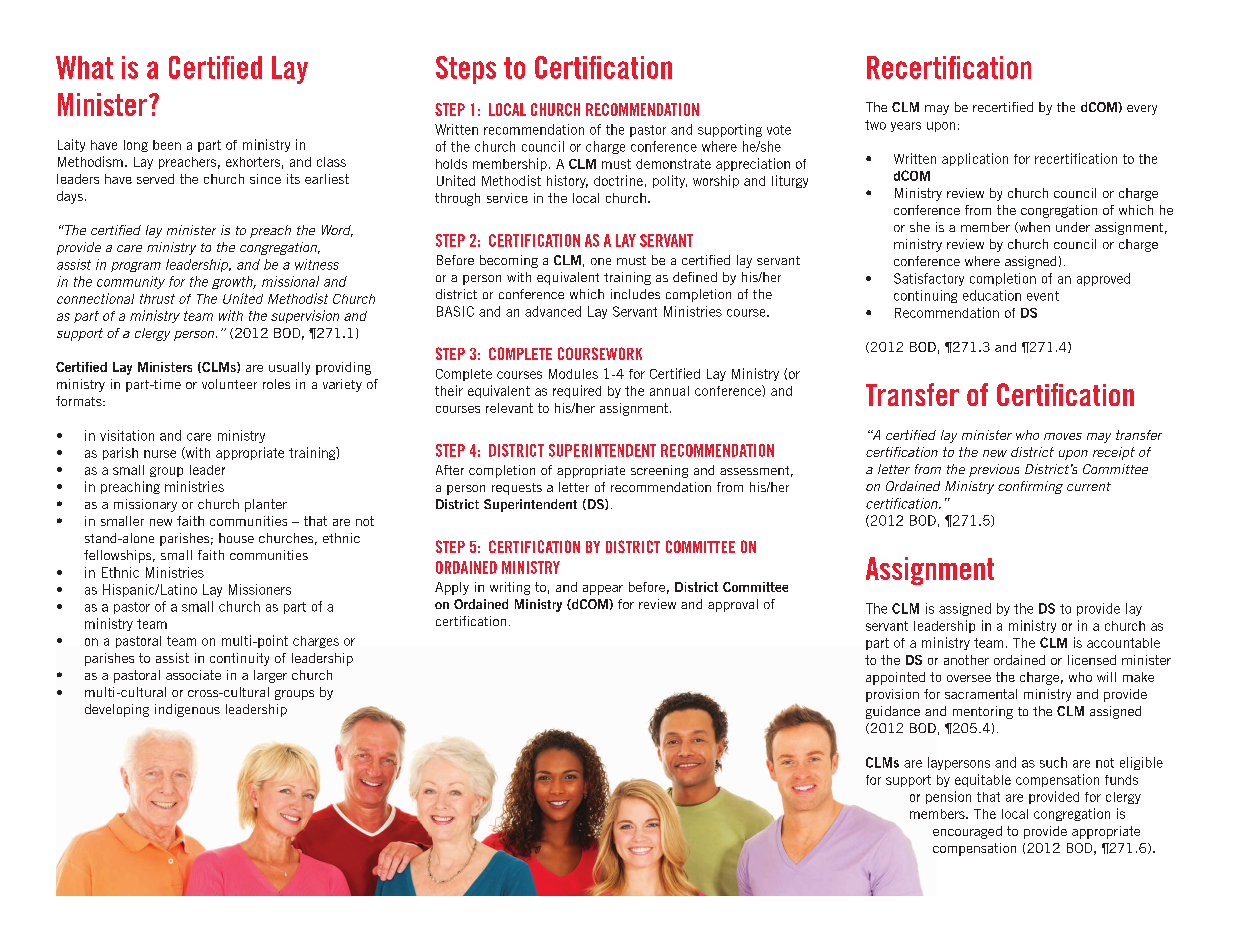  Describe the element at coordinates (1142, 110) in the screenshot. I see `every` at that location.
